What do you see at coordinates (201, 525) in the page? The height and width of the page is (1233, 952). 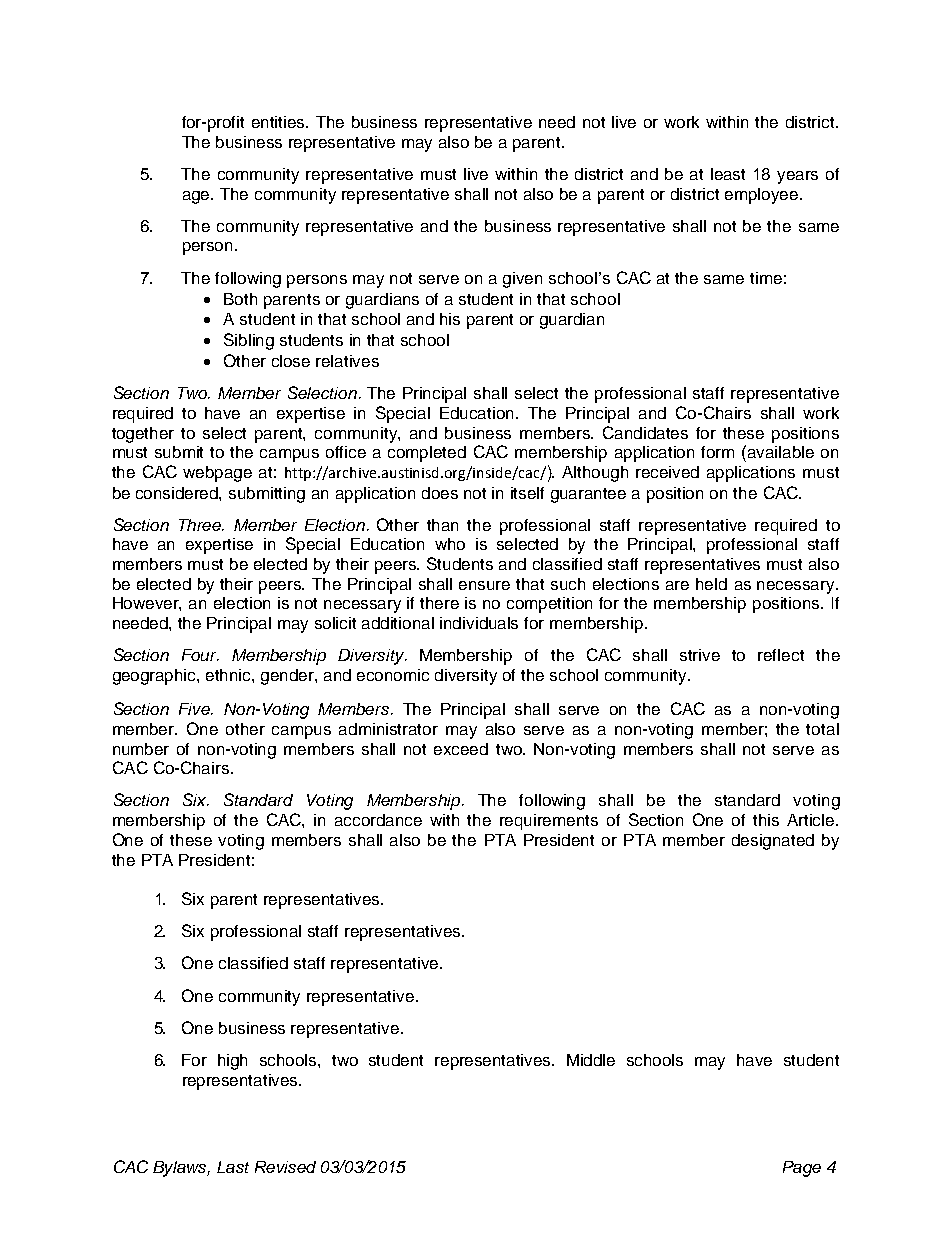 I see `Three` at bounding box center [201, 525].
